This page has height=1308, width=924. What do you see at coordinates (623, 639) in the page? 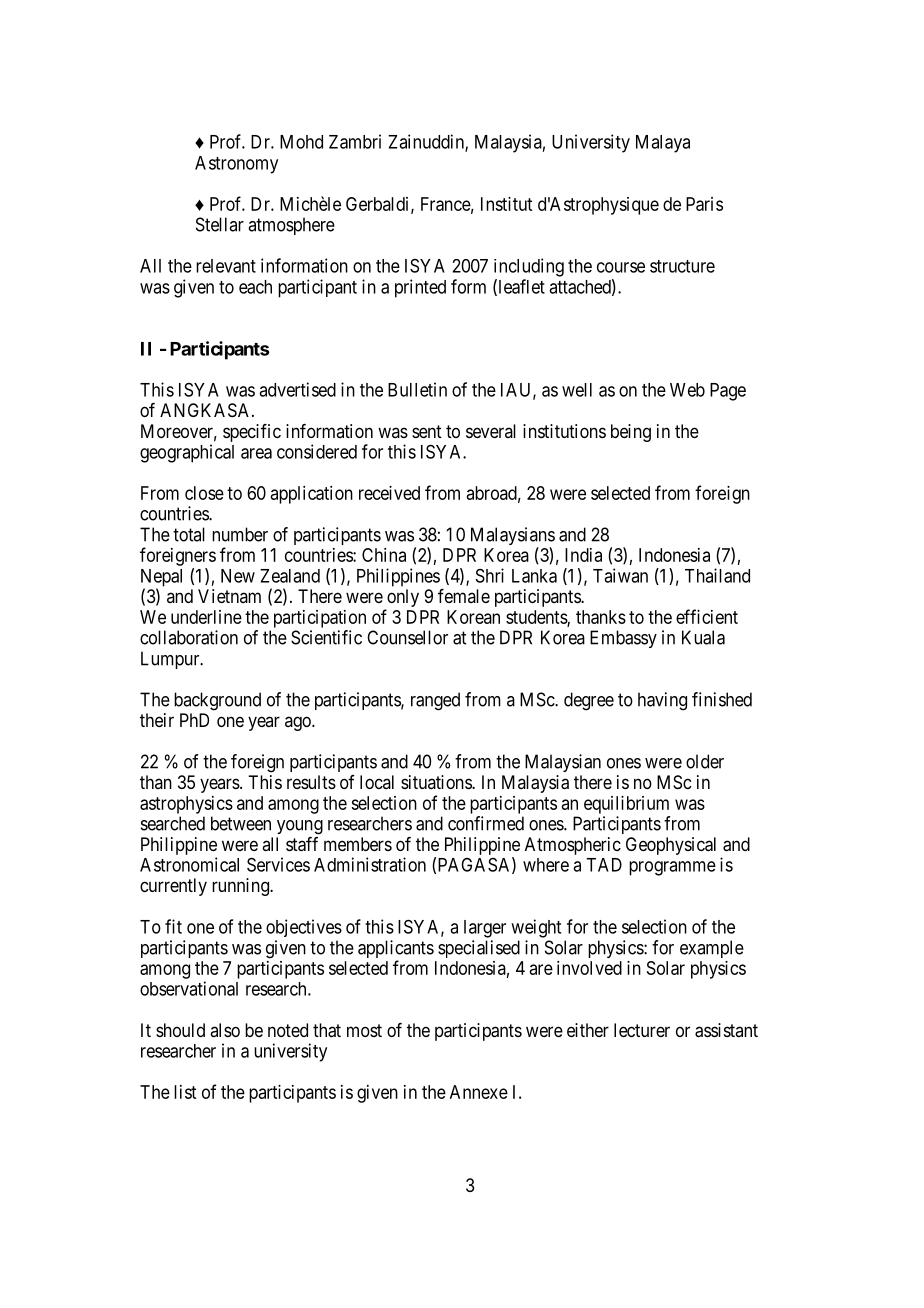
I see `Embassy` at bounding box center [623, 639].
